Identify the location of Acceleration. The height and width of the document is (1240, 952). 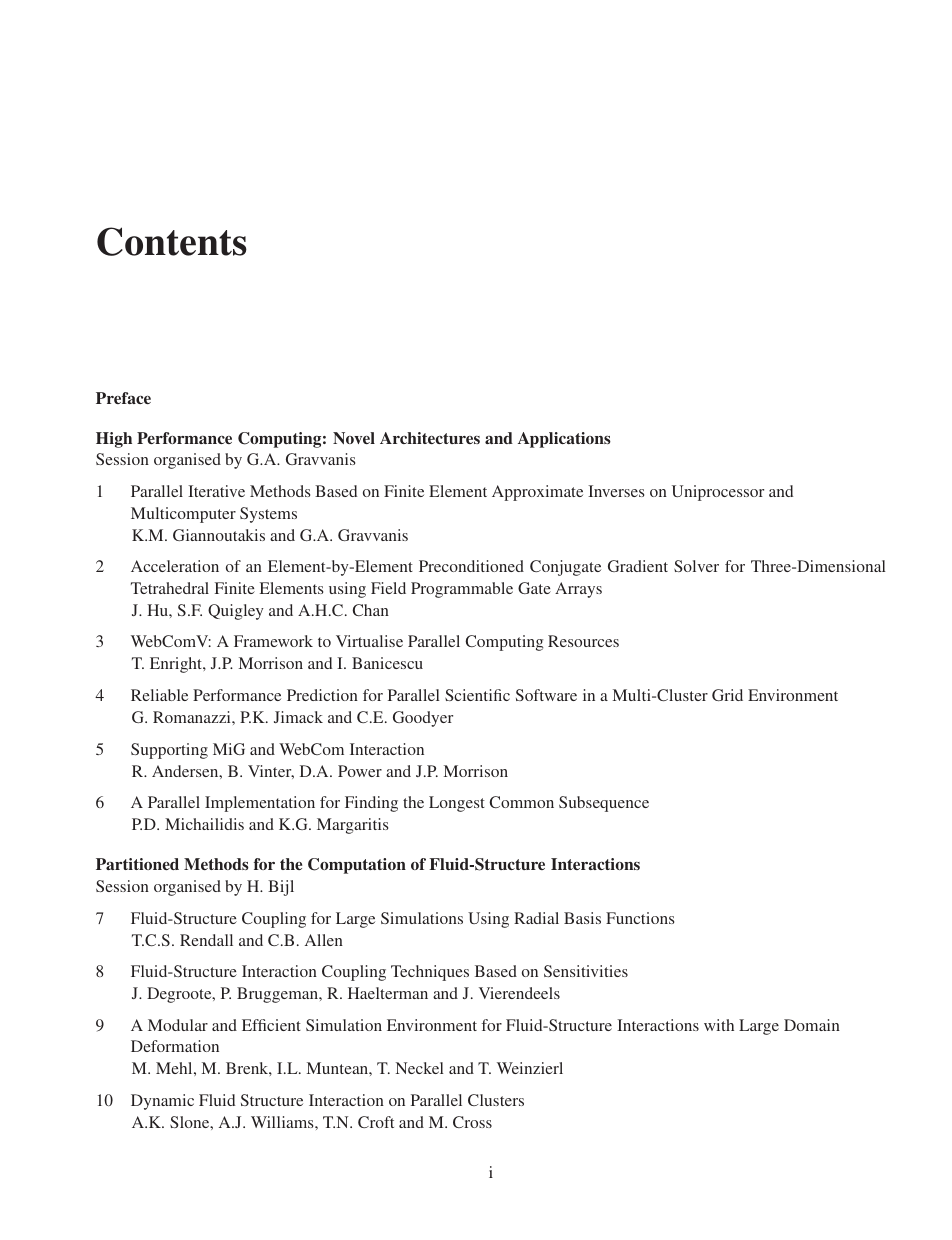
(175, 566).
